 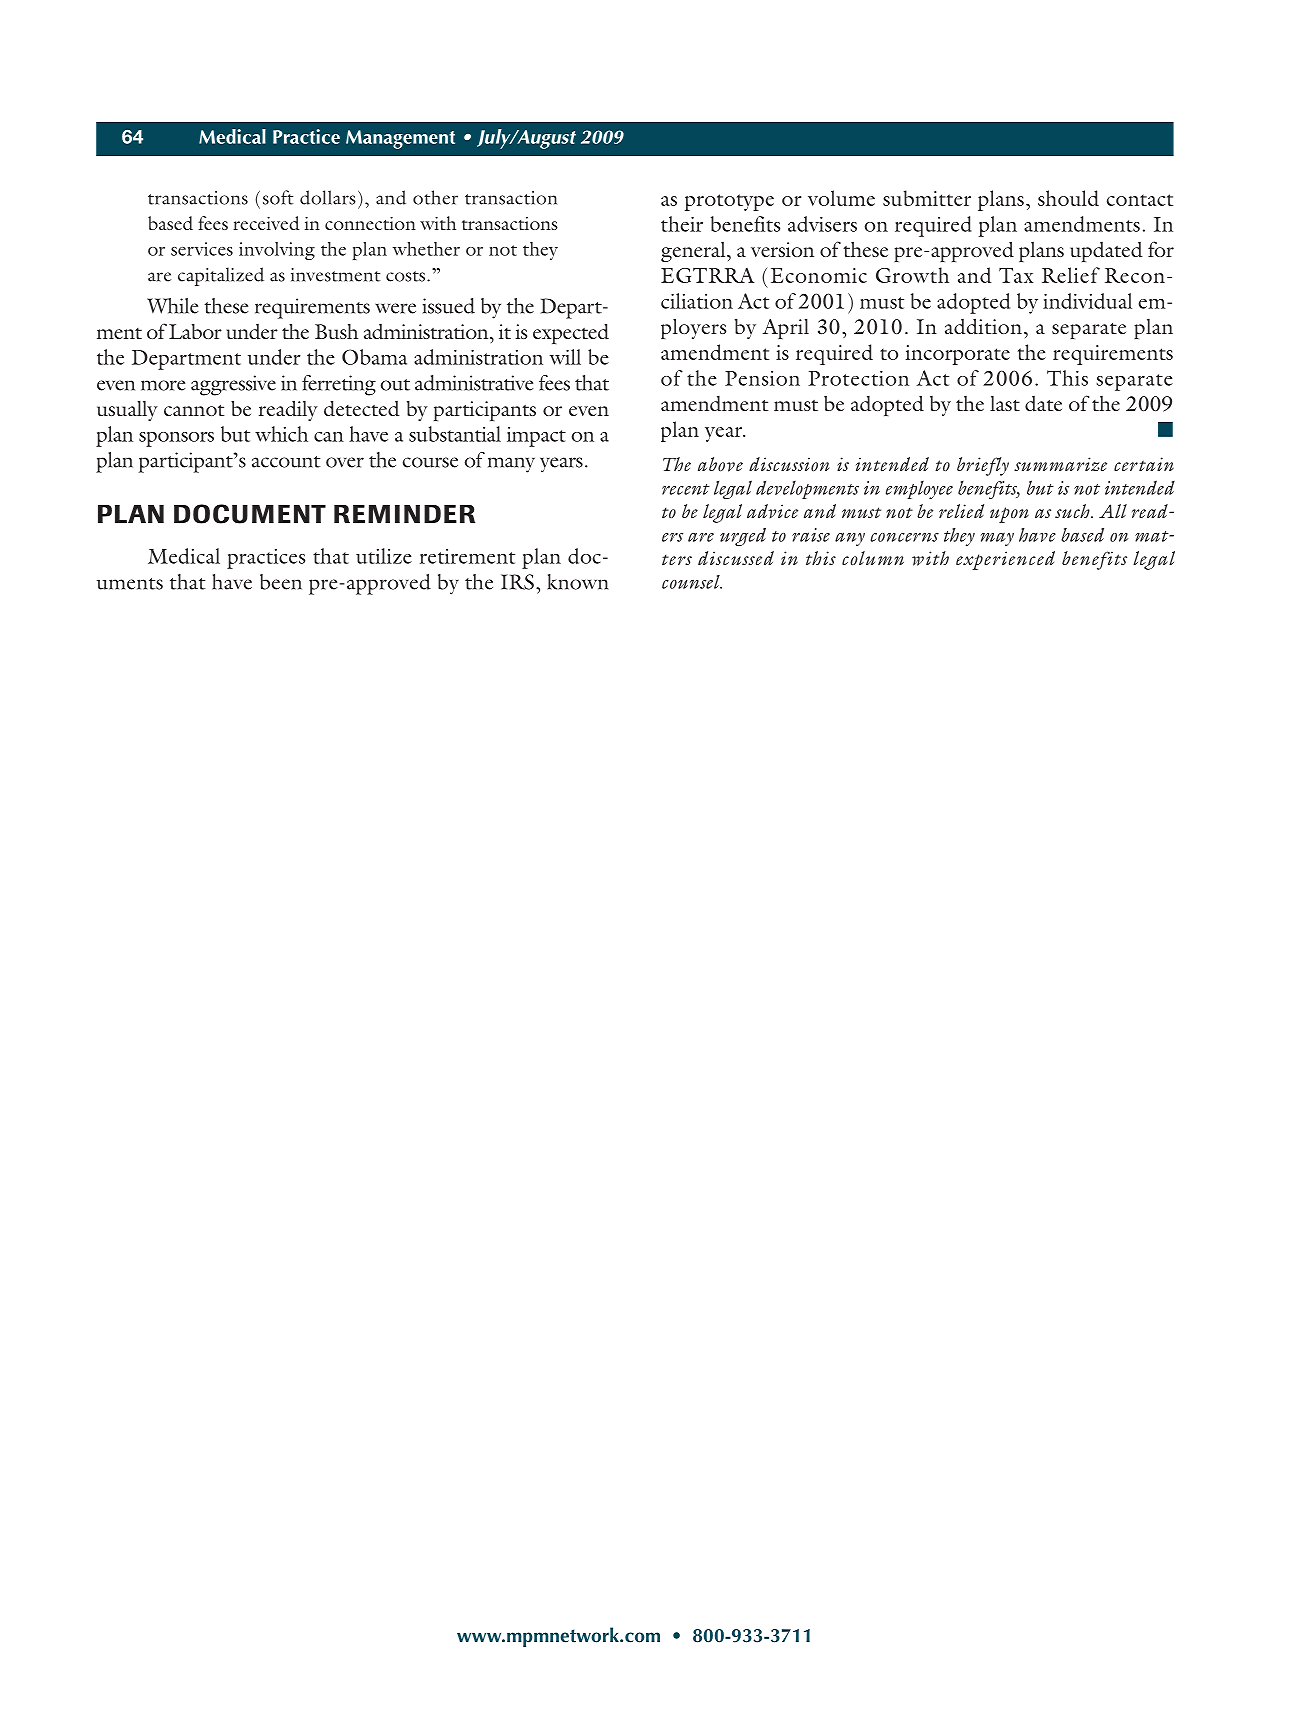 What do you see at coordinates (281, 582) in the screenshot?
I see `been` at bounding box center [281, 582].
